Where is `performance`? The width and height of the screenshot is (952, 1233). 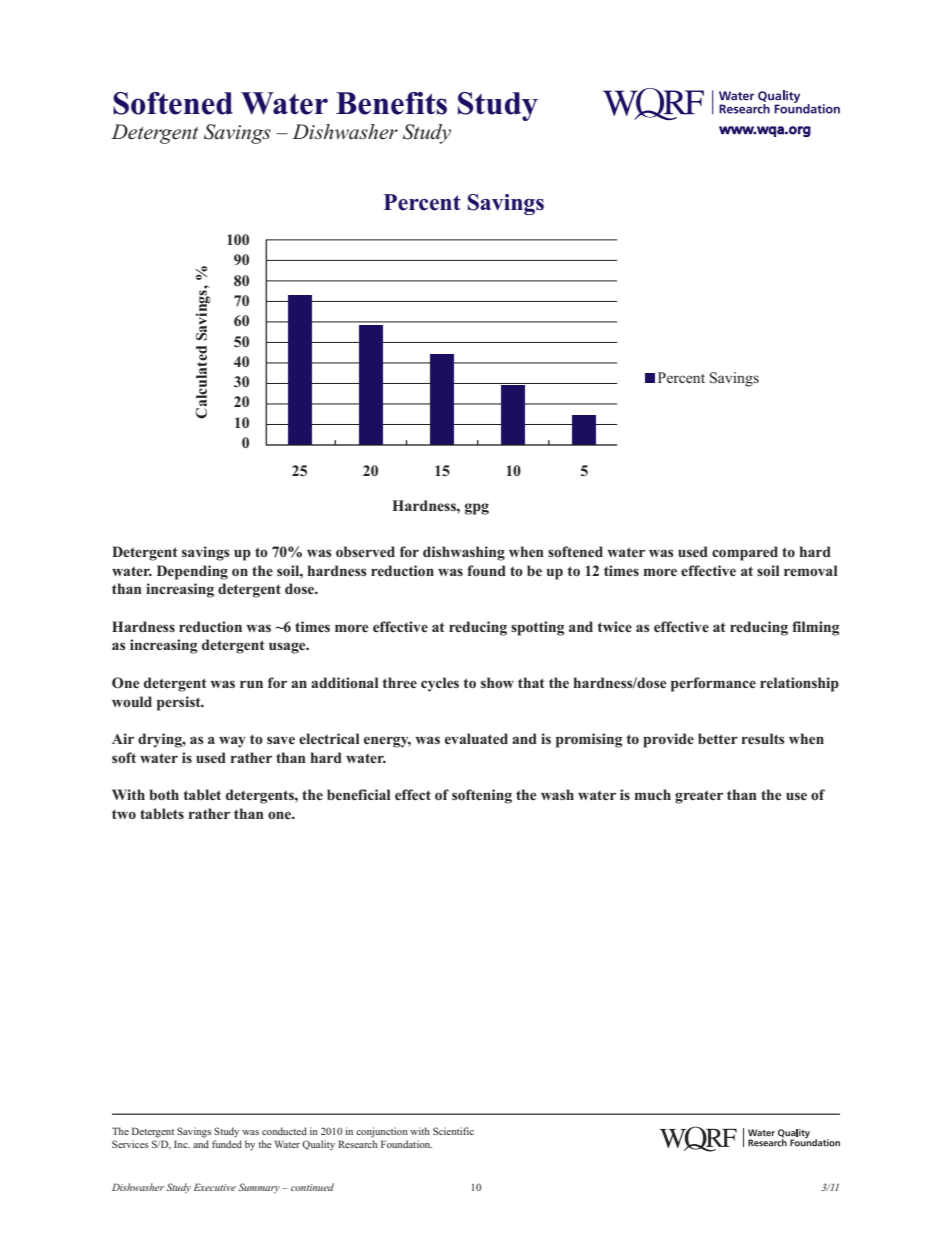
performance is located at coordinates (713, 684).
